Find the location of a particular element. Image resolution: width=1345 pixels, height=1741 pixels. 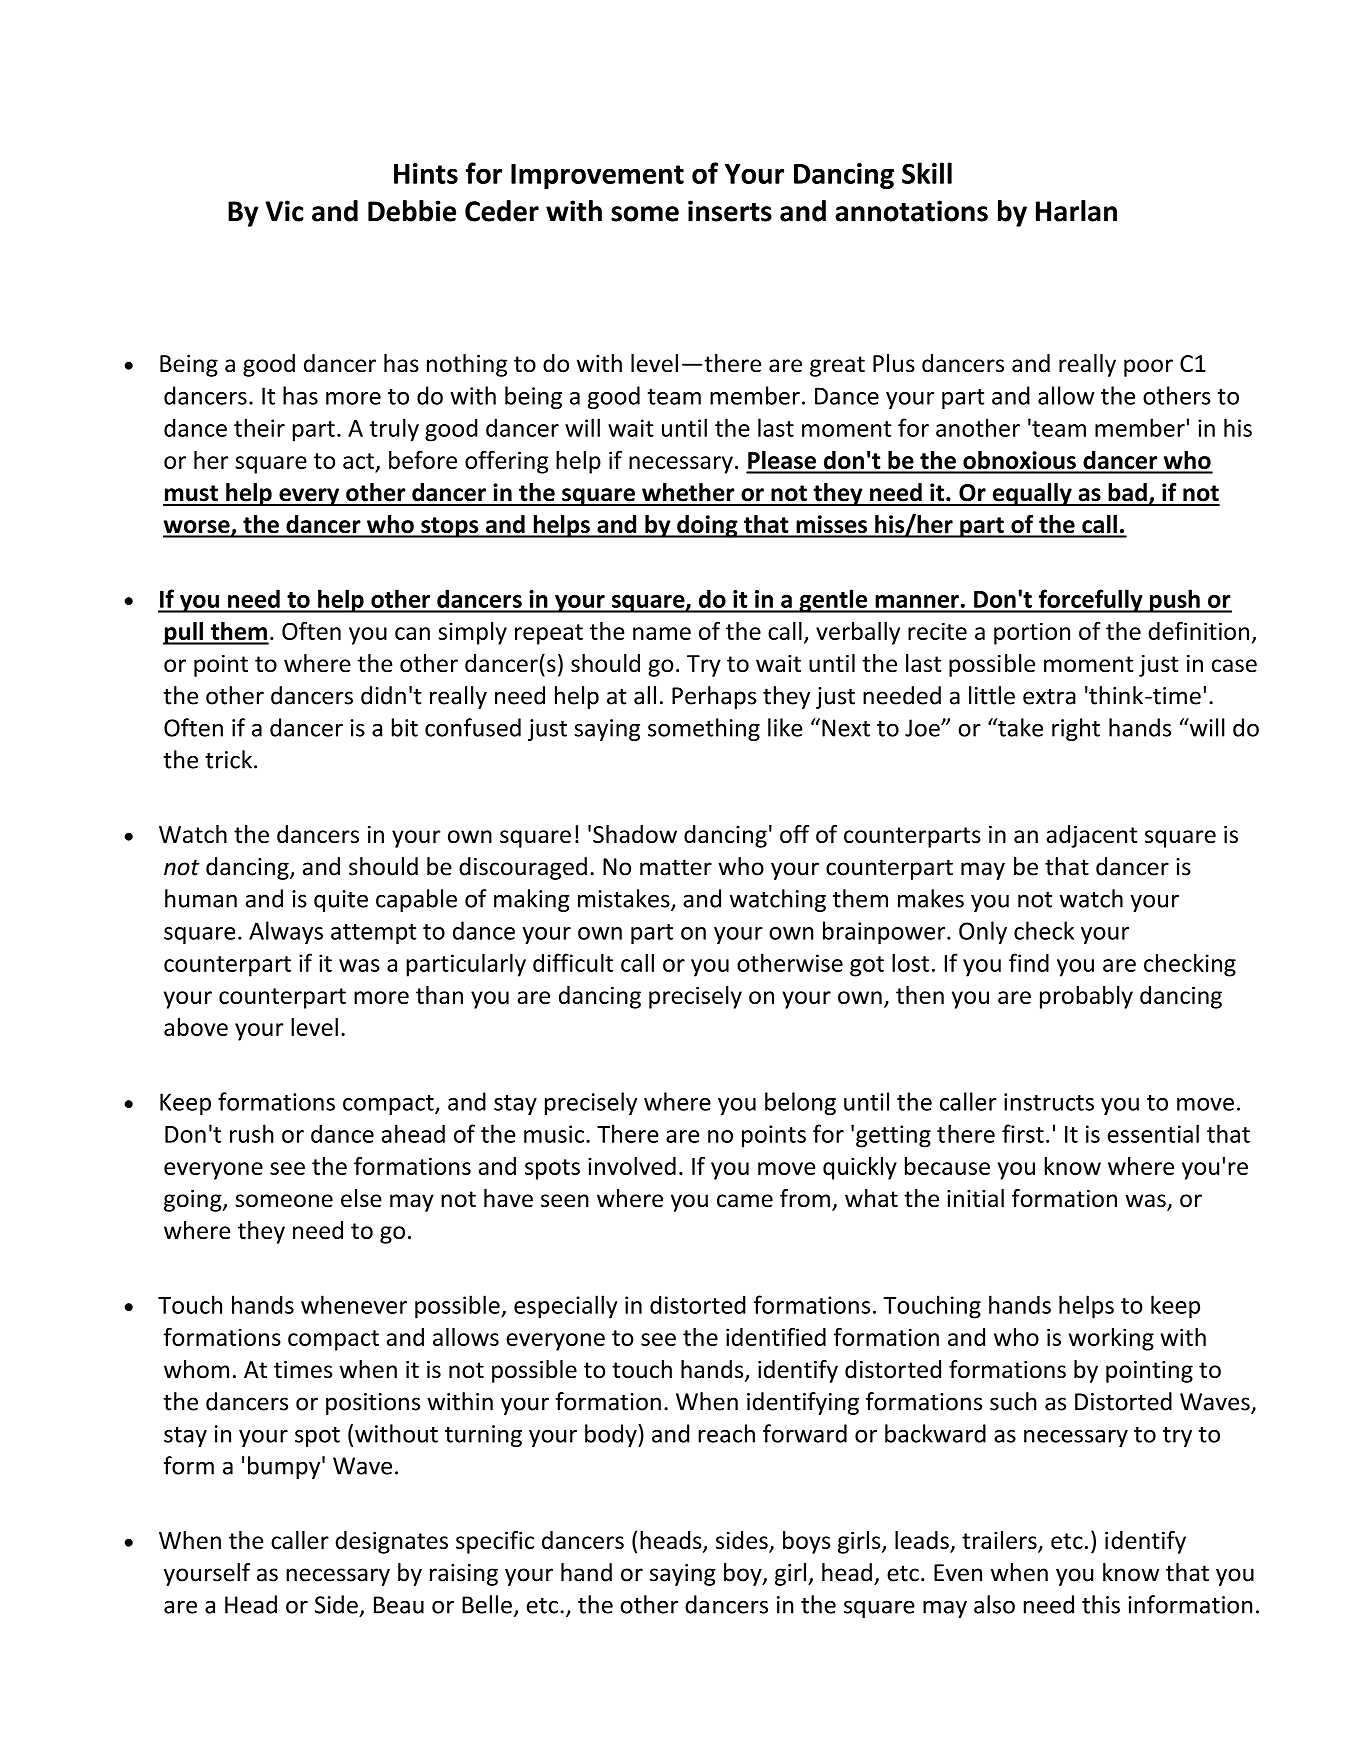

can is located at coordinates (412, 633).
